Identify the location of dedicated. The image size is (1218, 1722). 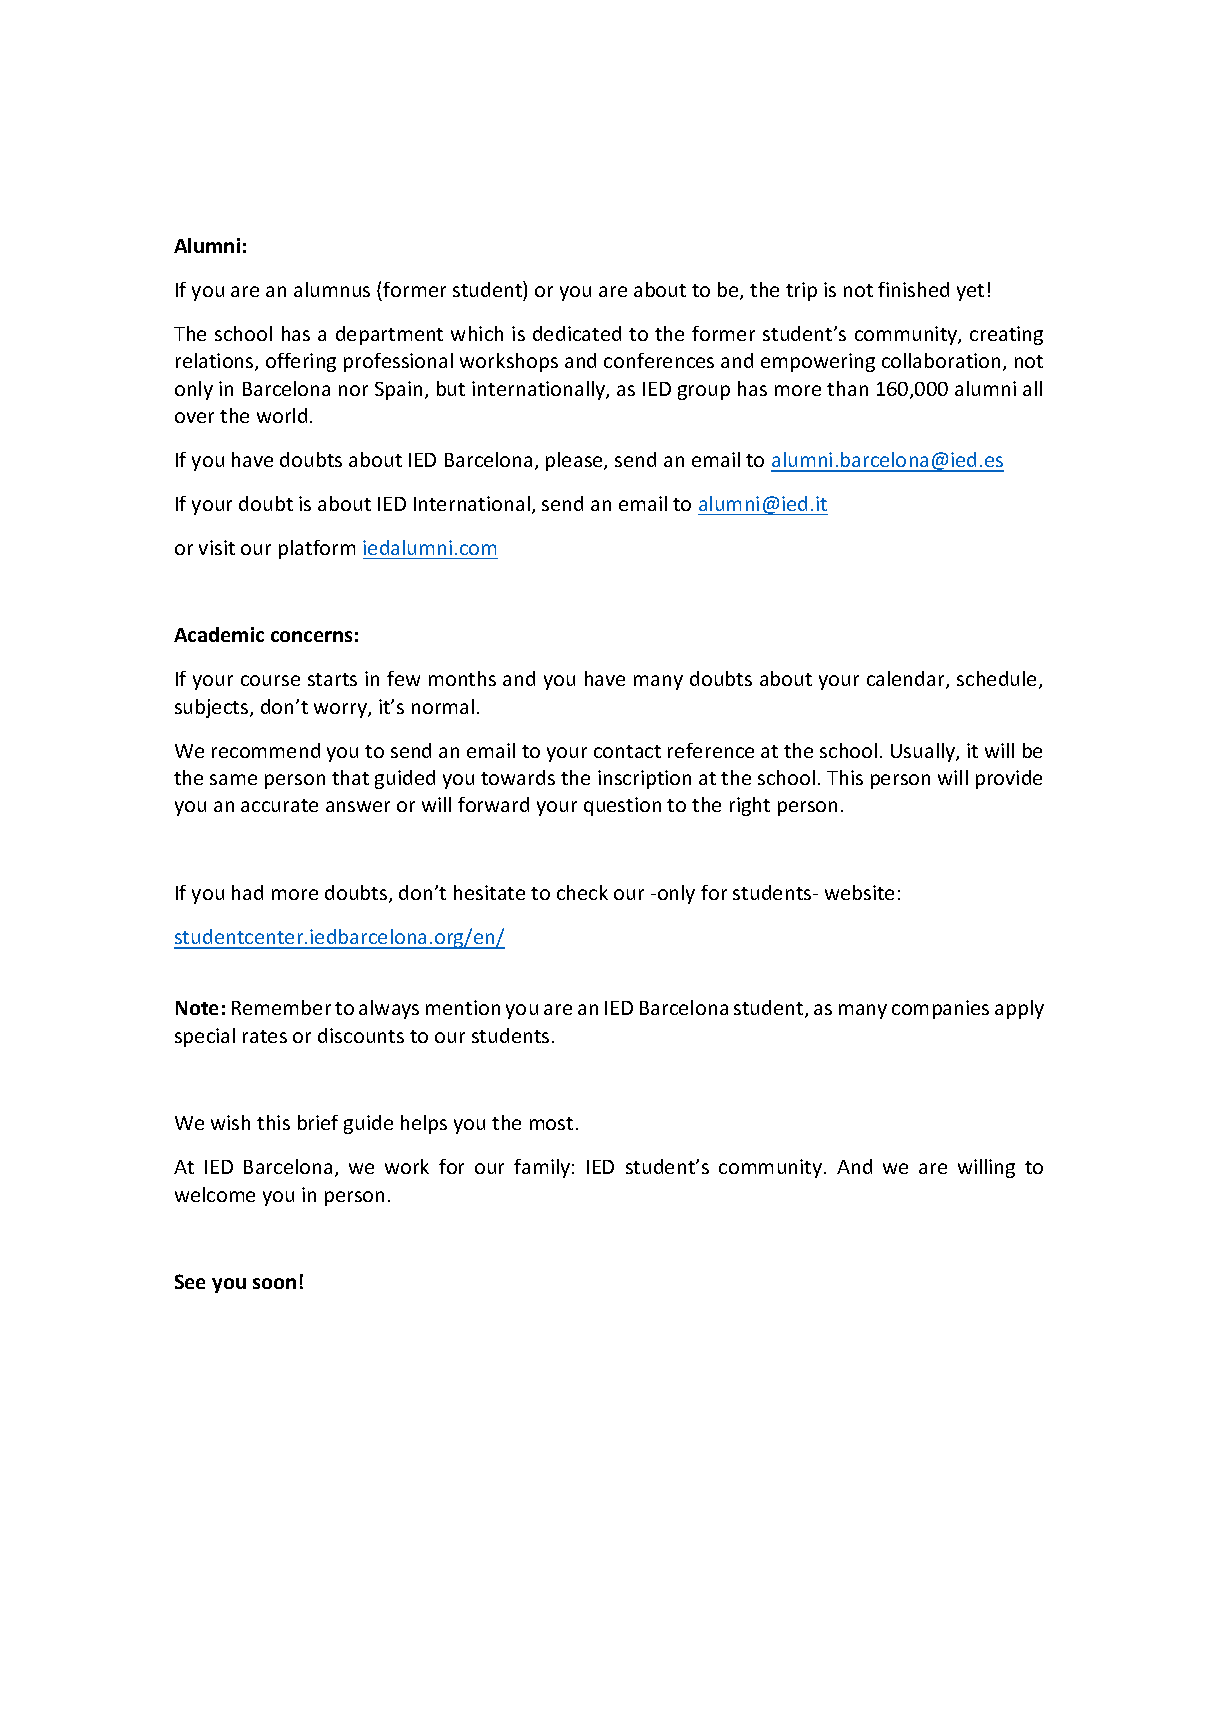
(577, 333).
